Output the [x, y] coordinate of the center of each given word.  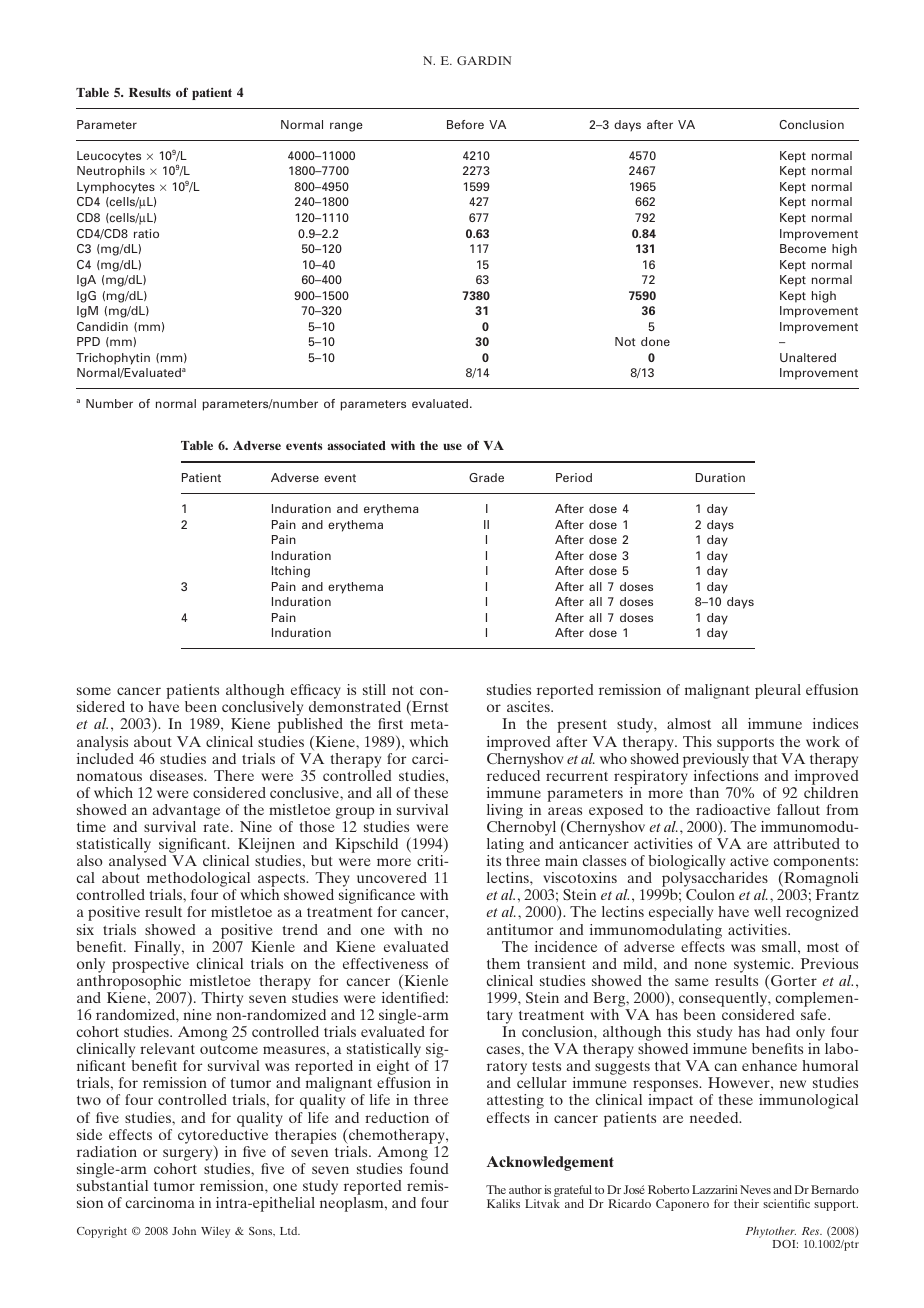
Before [465, 124]
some [94, 691]
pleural [778, 691]
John [184, 1231]
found [429, 1168]
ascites [529, 706]
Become [803, 248]
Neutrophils [111, 172]
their [746, 1203]
